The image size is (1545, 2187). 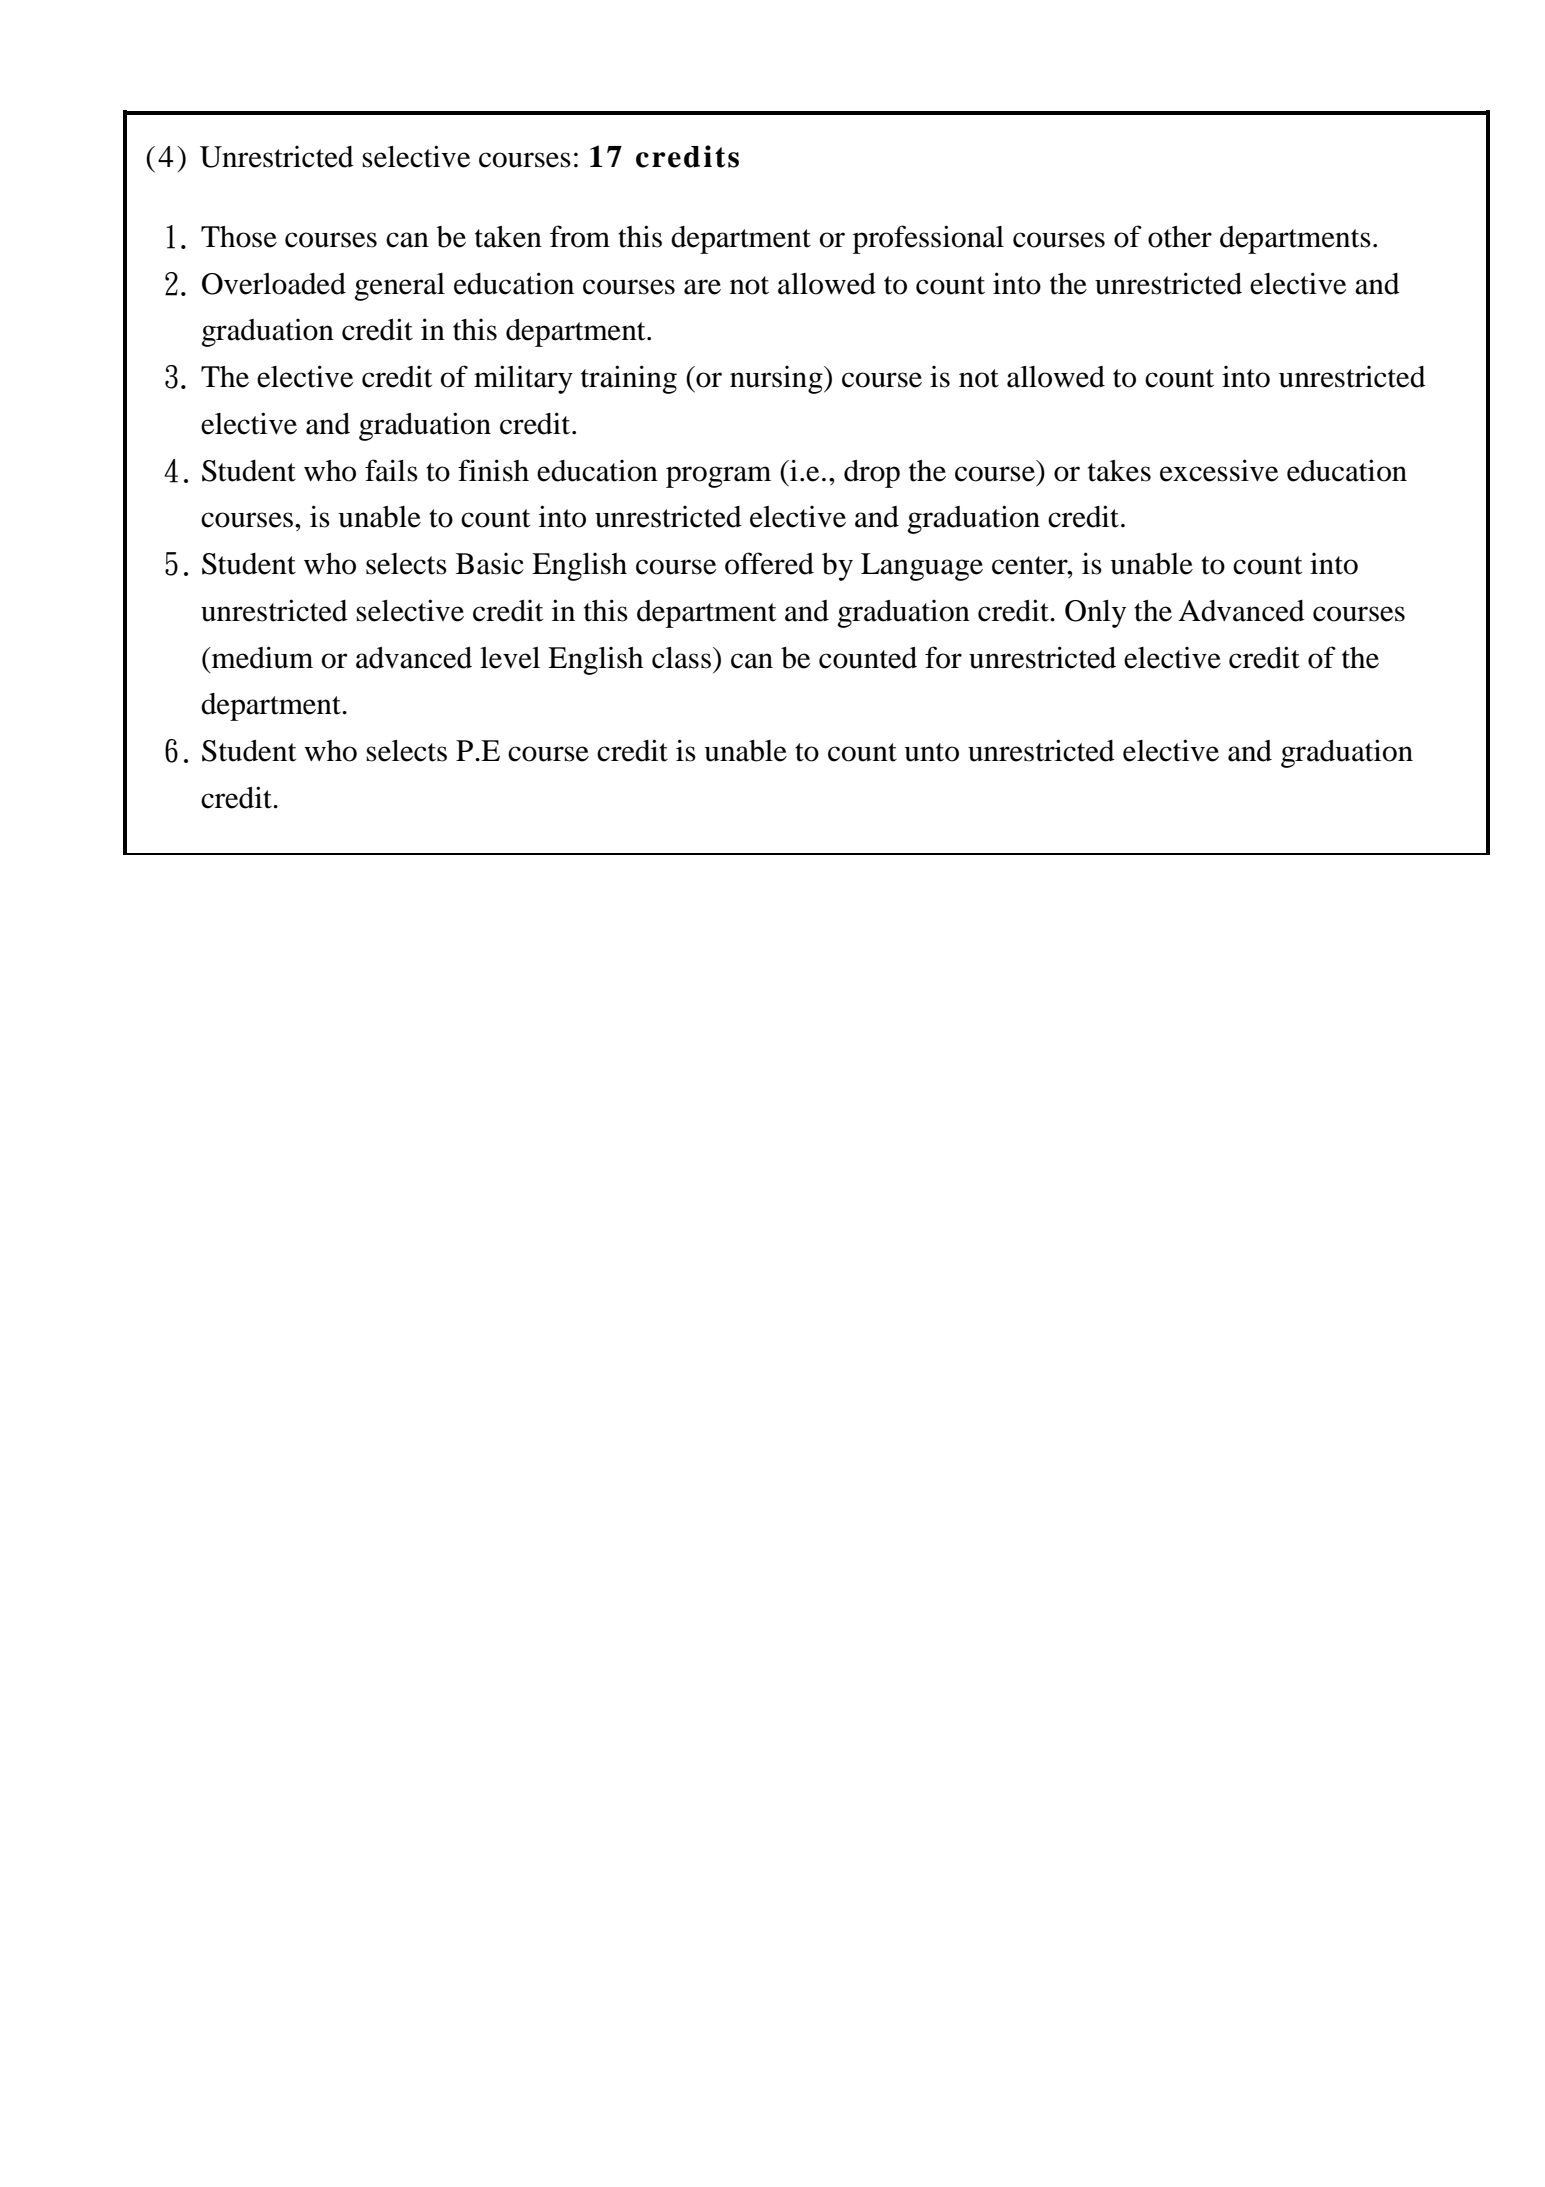 I want to click on Those, so click(x=239, y=237).
